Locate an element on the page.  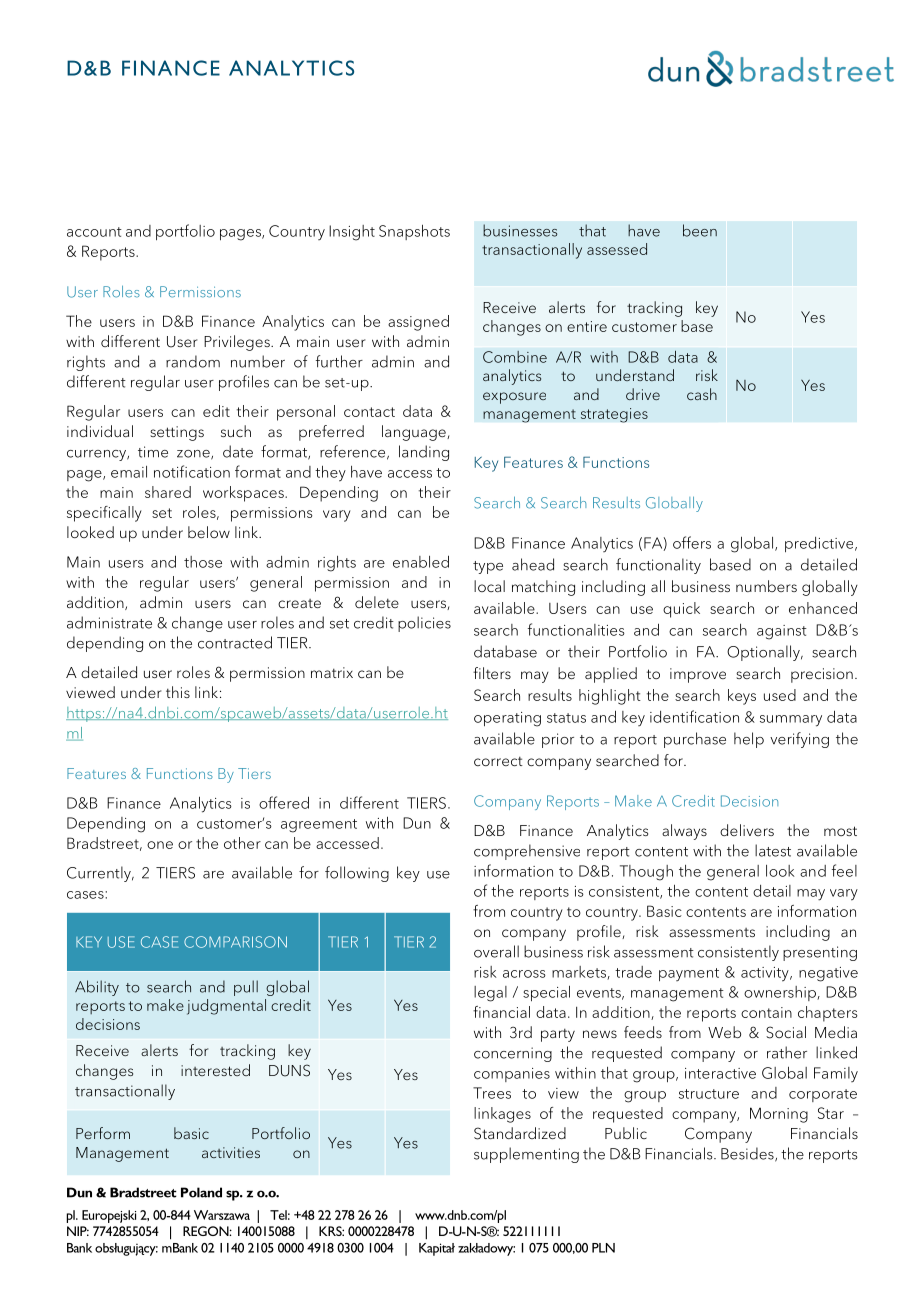
legal is located at coordinates (490, 994).
